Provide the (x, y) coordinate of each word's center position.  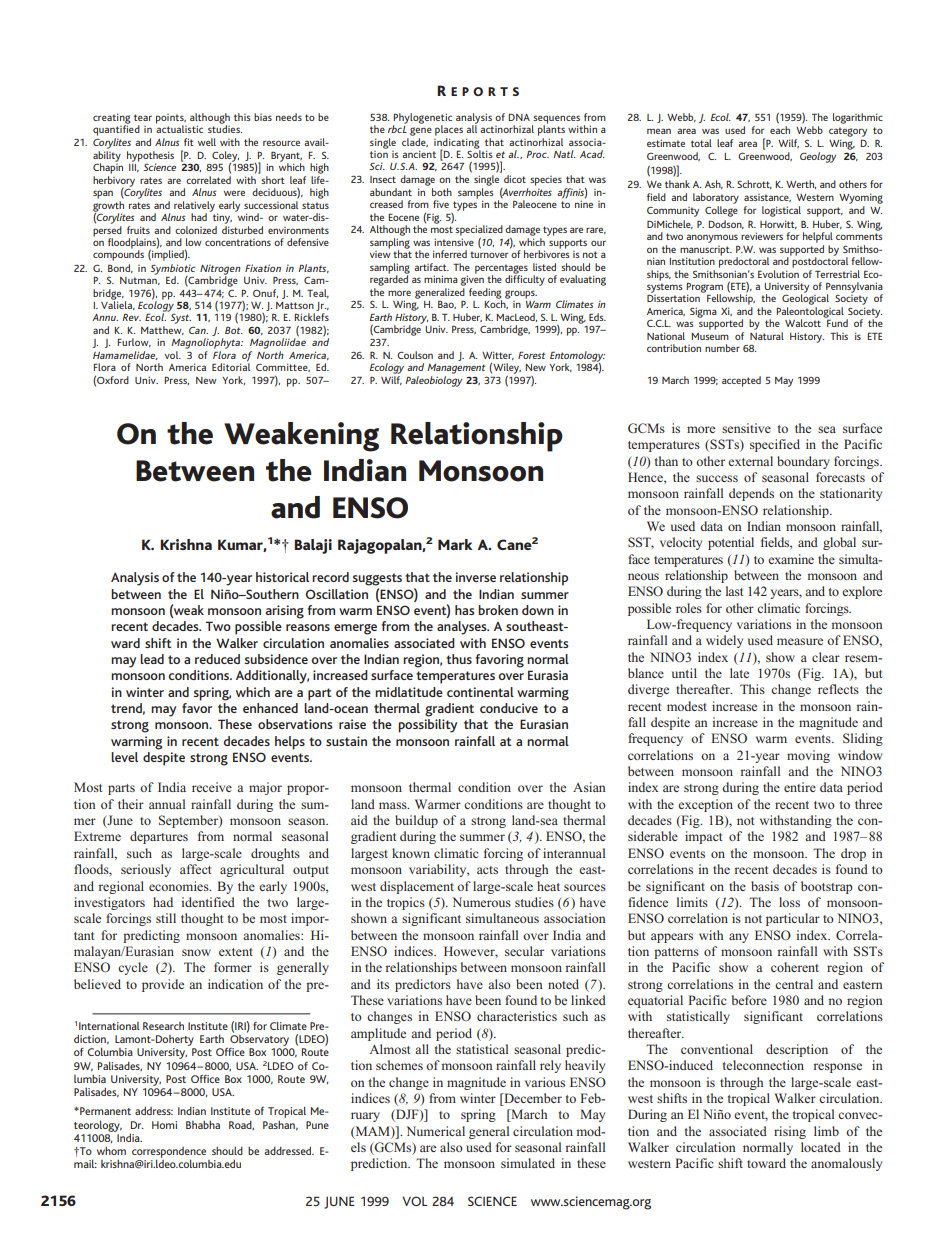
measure (800, 641)
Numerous (481, 902)
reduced (217, 659)
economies (180, 886)
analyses (463, 628)
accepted (741, 381)
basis (765, 886)
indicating (457, 143)
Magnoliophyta (206, 343)
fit (189, 142)
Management (456, 369)
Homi (164, 1125)
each (780, 130)
